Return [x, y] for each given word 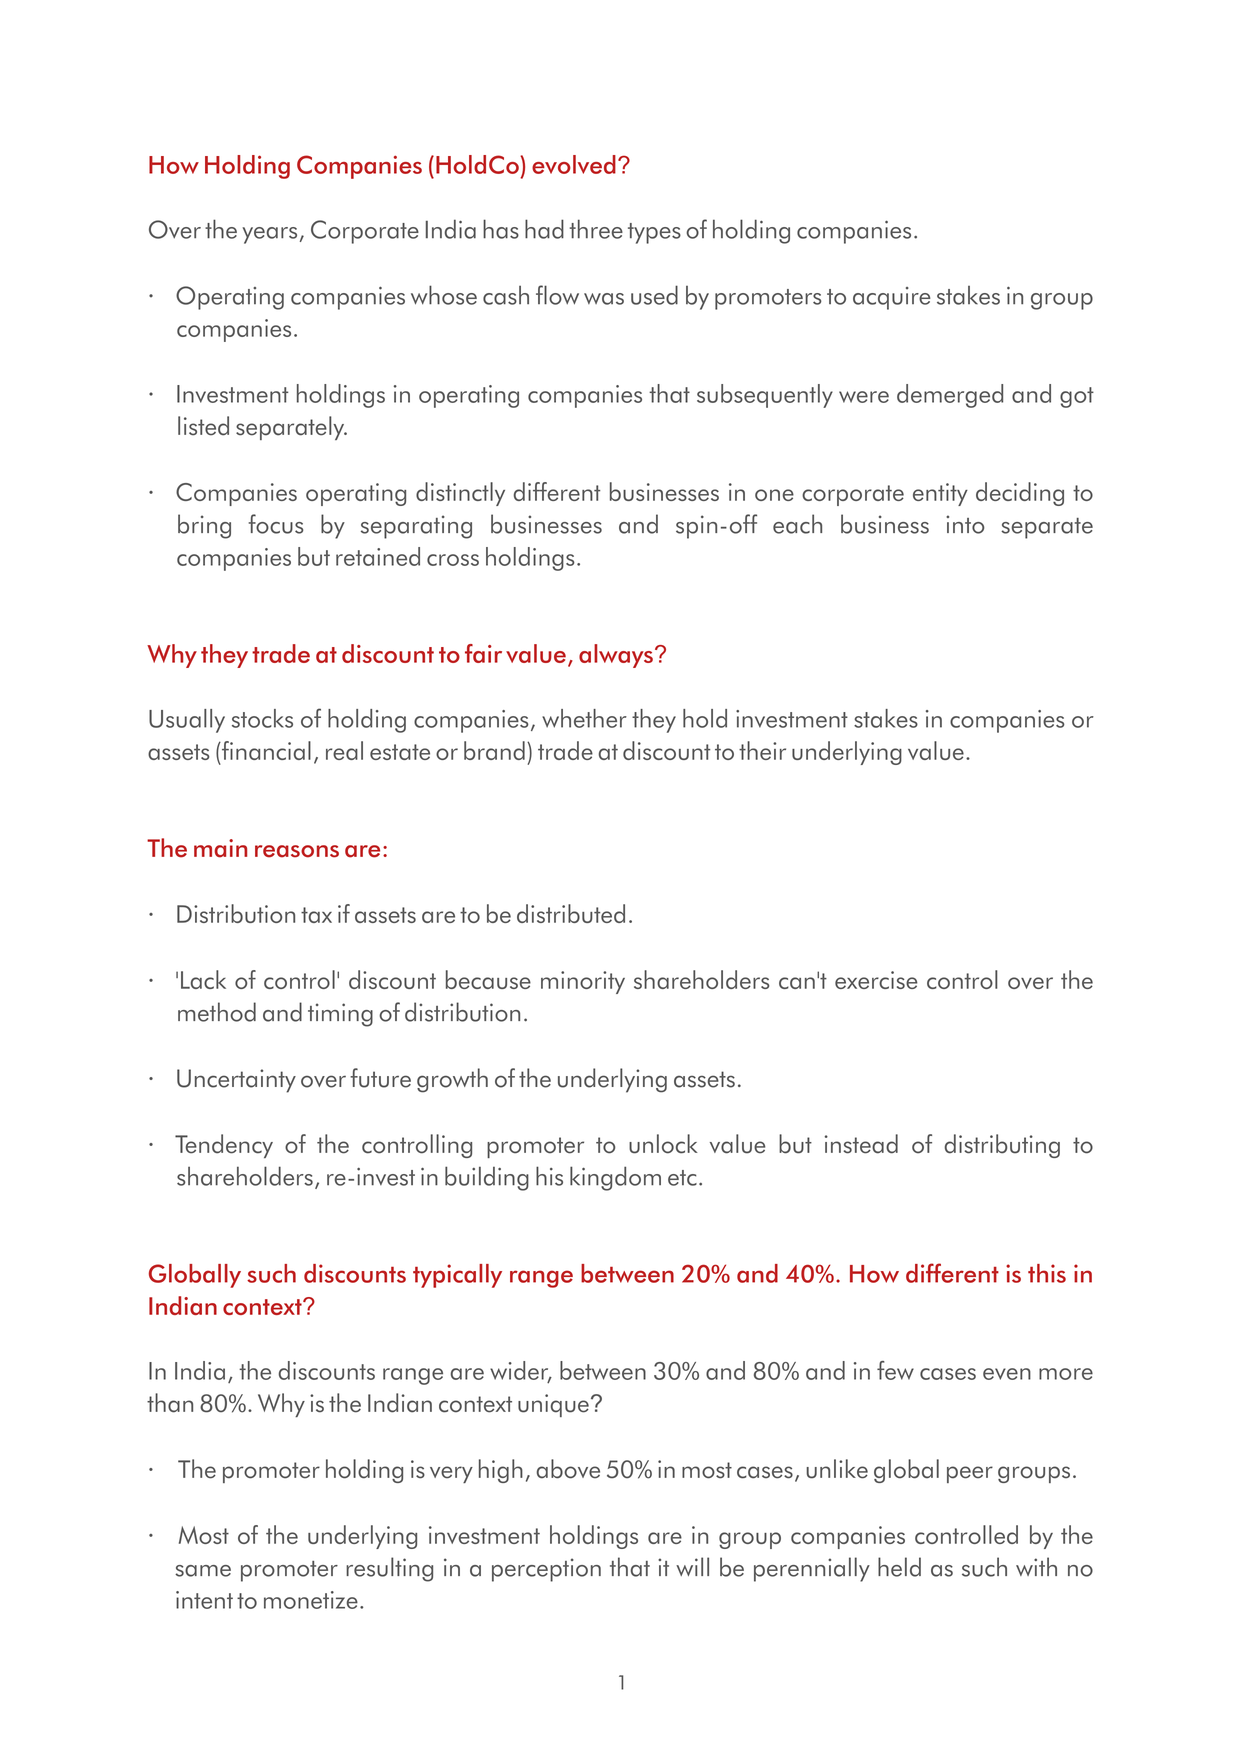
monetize [311, 1600]
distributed [571, 913]
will [692, 1566]
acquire [892, 298]
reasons [297, 851]
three [596, 229]
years [269, 235]
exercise [876, 980]
